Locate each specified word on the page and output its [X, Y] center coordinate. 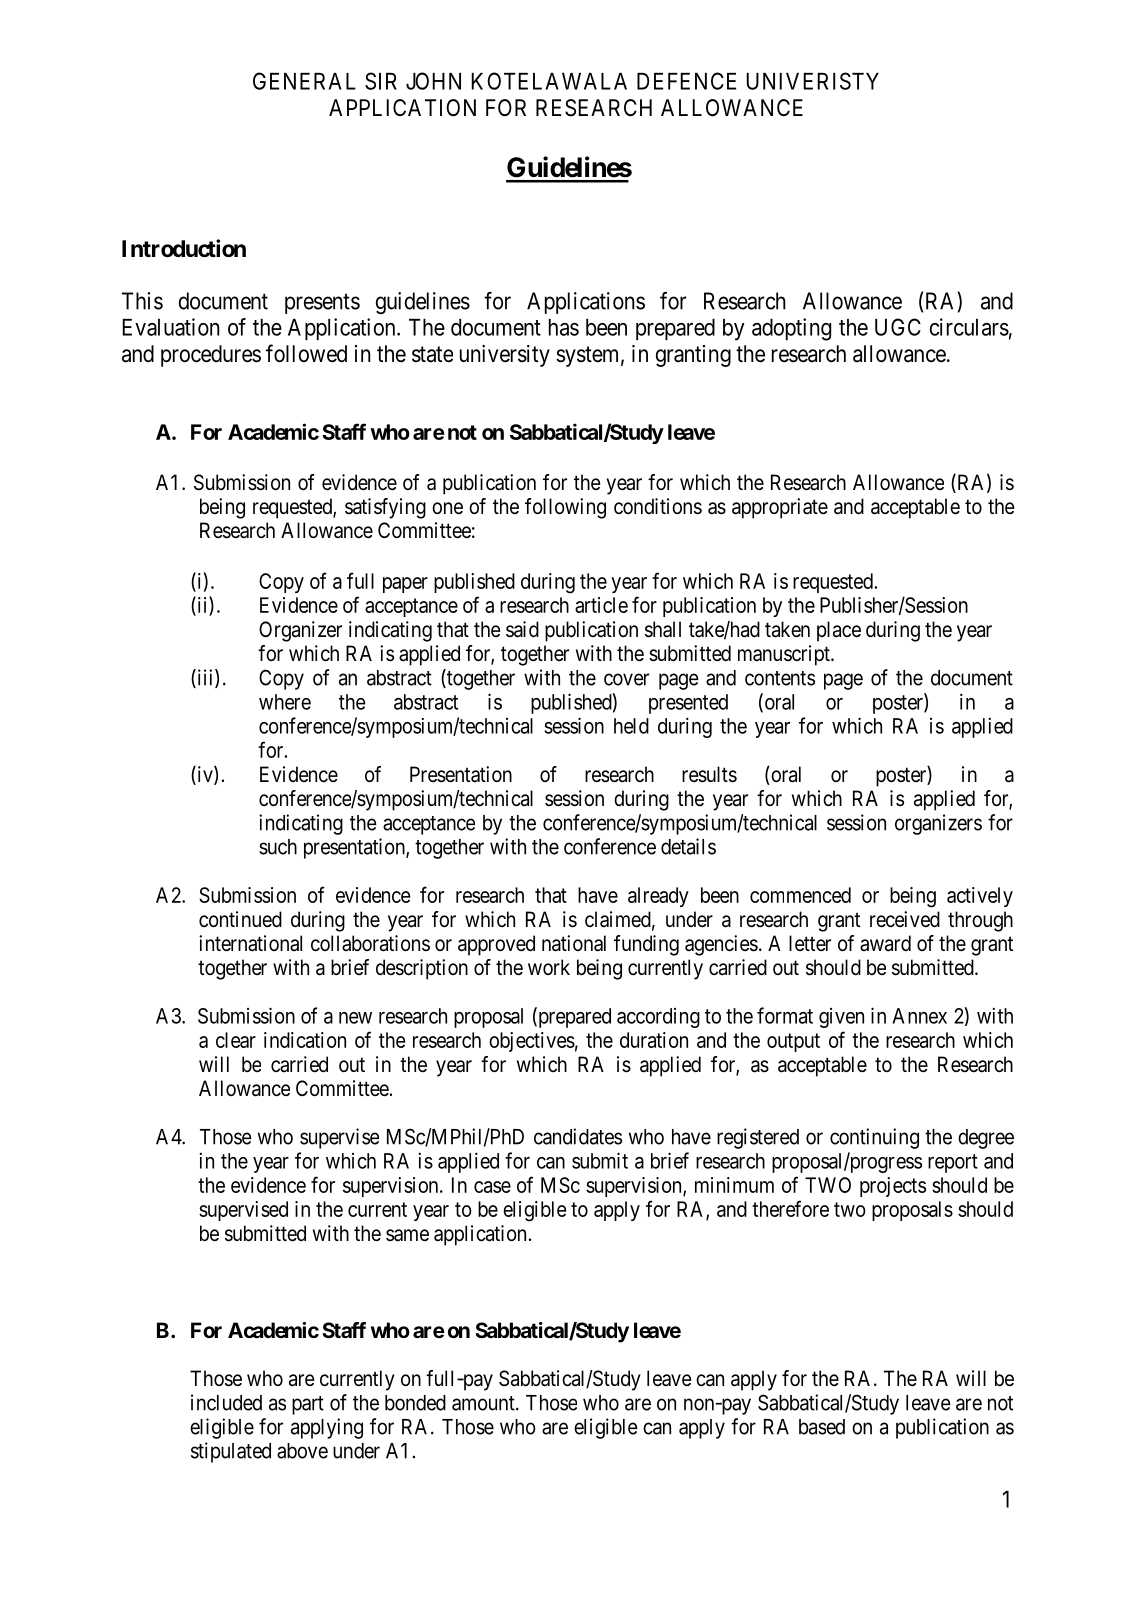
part [308, 1405]
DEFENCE [686, 81]
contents [780, 678]
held [631, 726]
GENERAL [304, 81]
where [285, 702]
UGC [898, 327]
